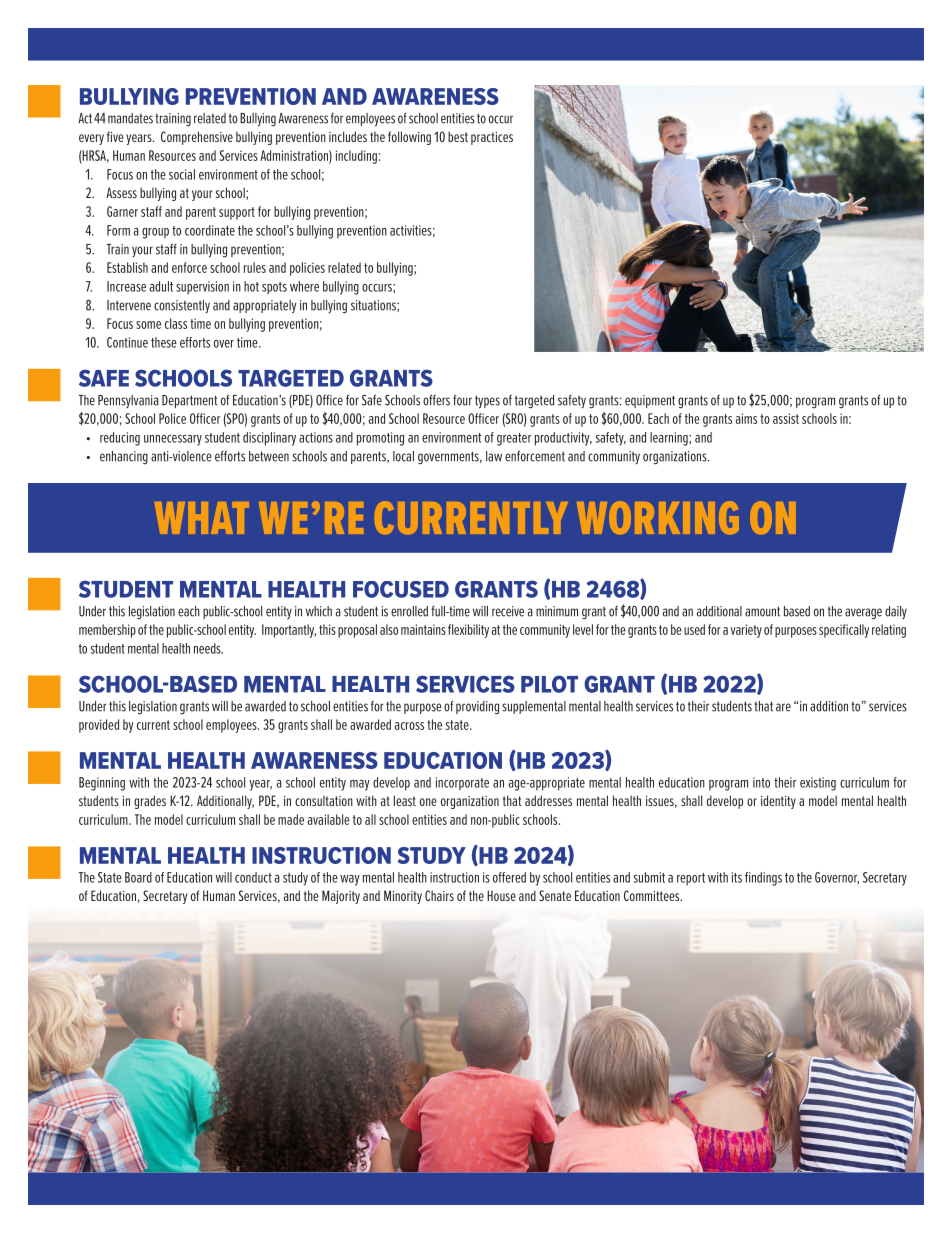 This screenshot has height=1233, width=952. I want to click on law, so click(494, 456).
